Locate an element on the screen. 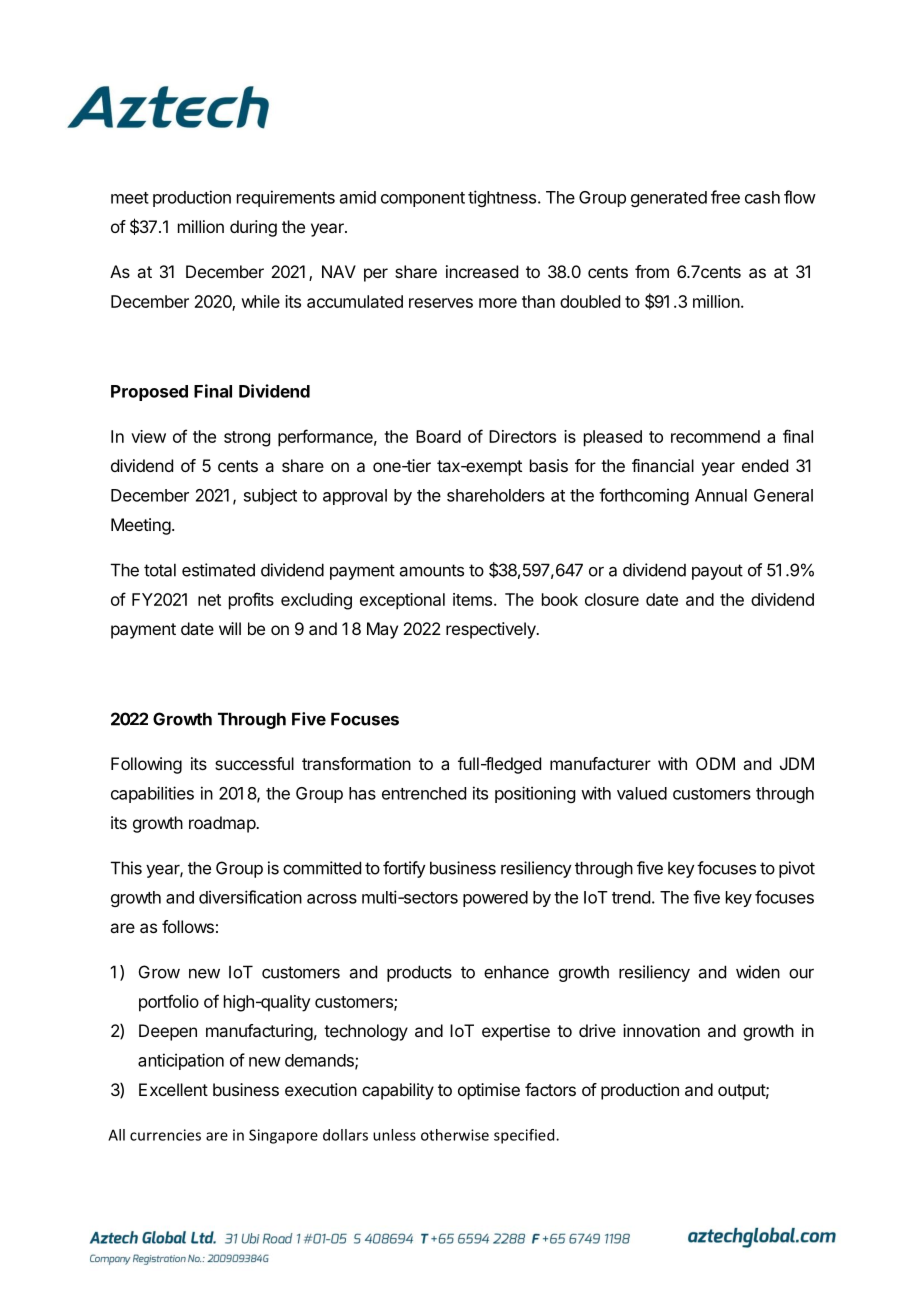 The image size is (924, 1308). strong is located at coordinates (247, 439).
